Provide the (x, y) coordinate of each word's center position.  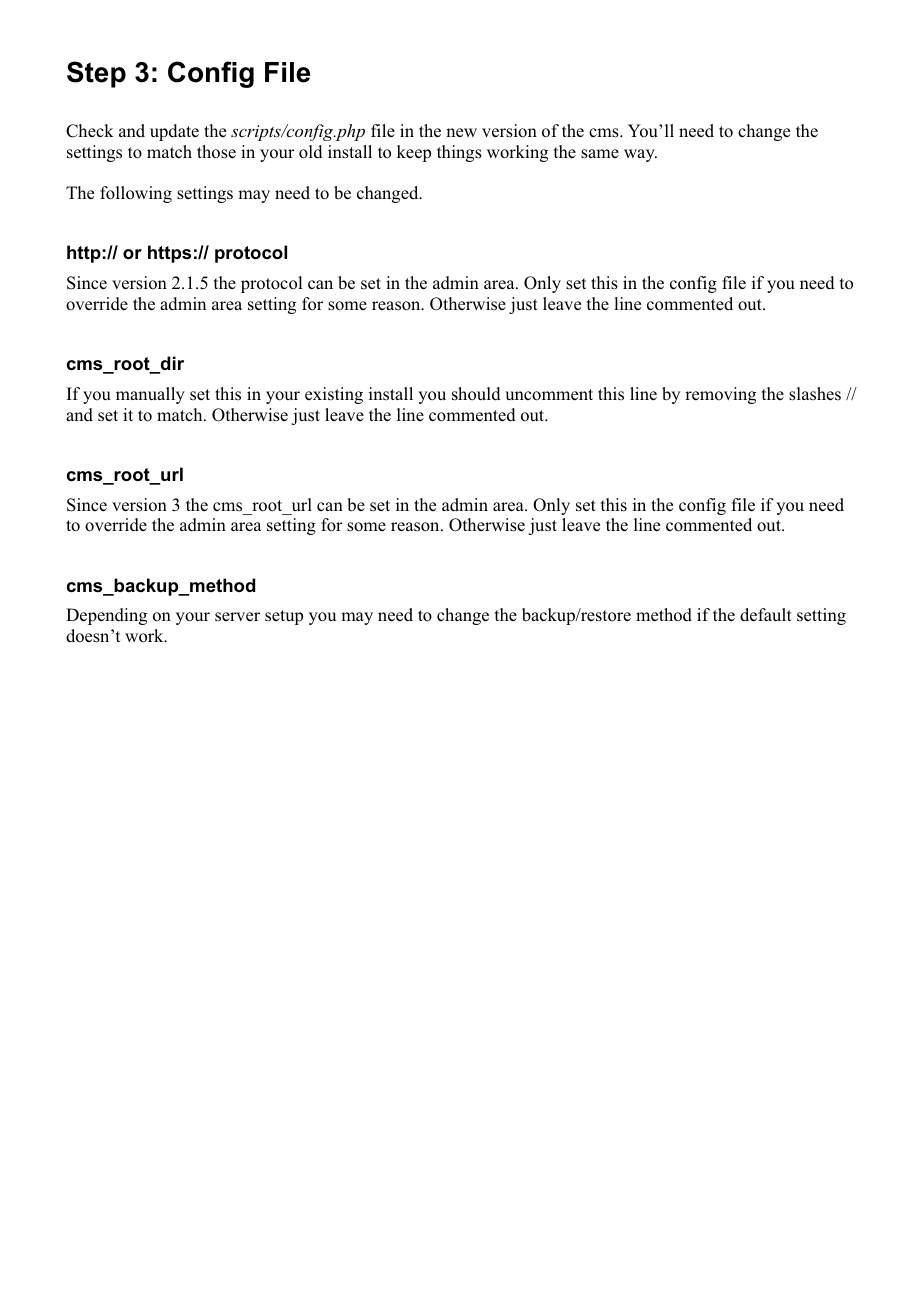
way (640, 155)
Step (96, 74)
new (461, 132)
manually (150, 395)
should (476, 394)
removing (720, 395)
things (459, 153)
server (237, 617)
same (600, 154)
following (136, 194)
